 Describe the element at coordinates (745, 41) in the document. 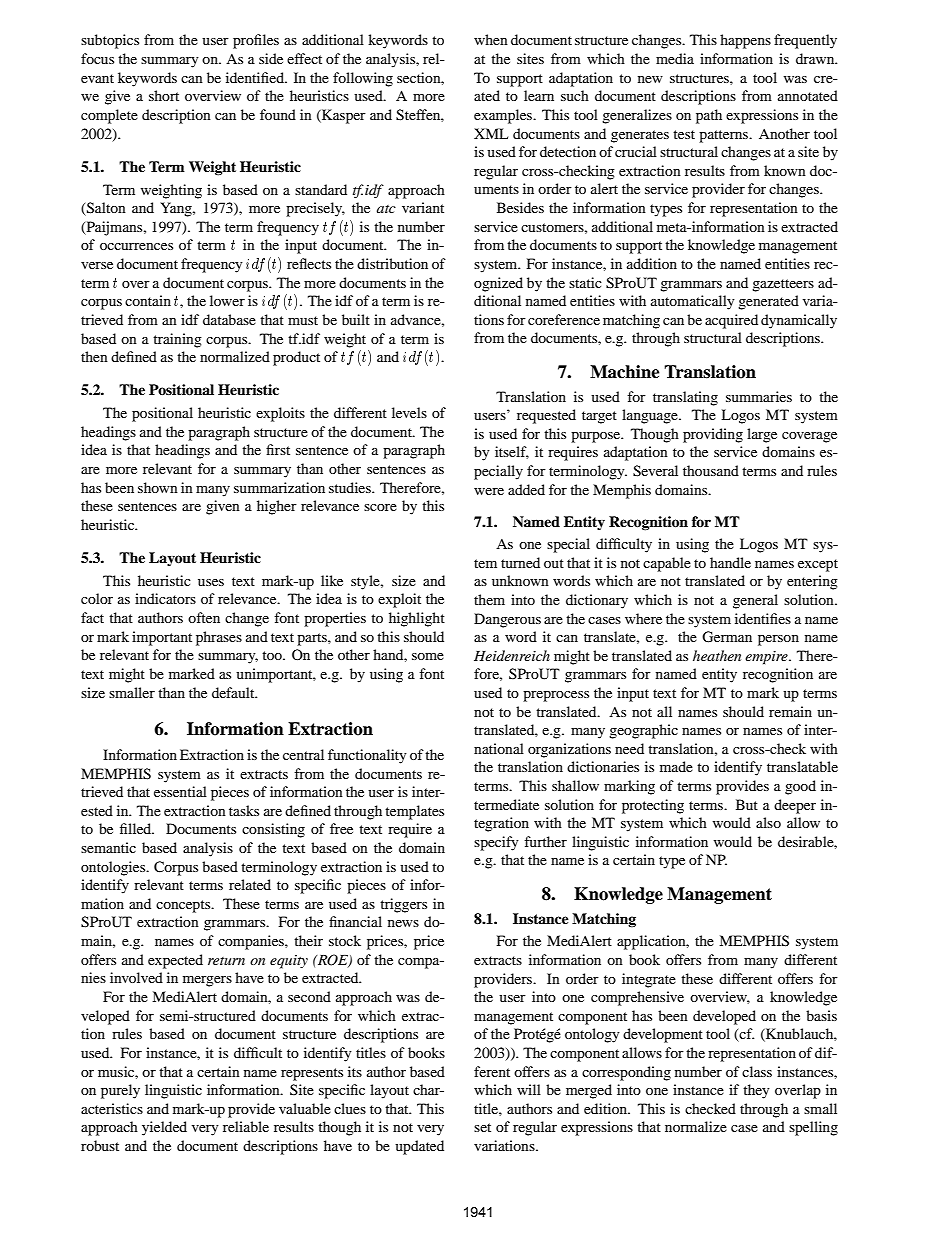

I see `happens` at that location.
